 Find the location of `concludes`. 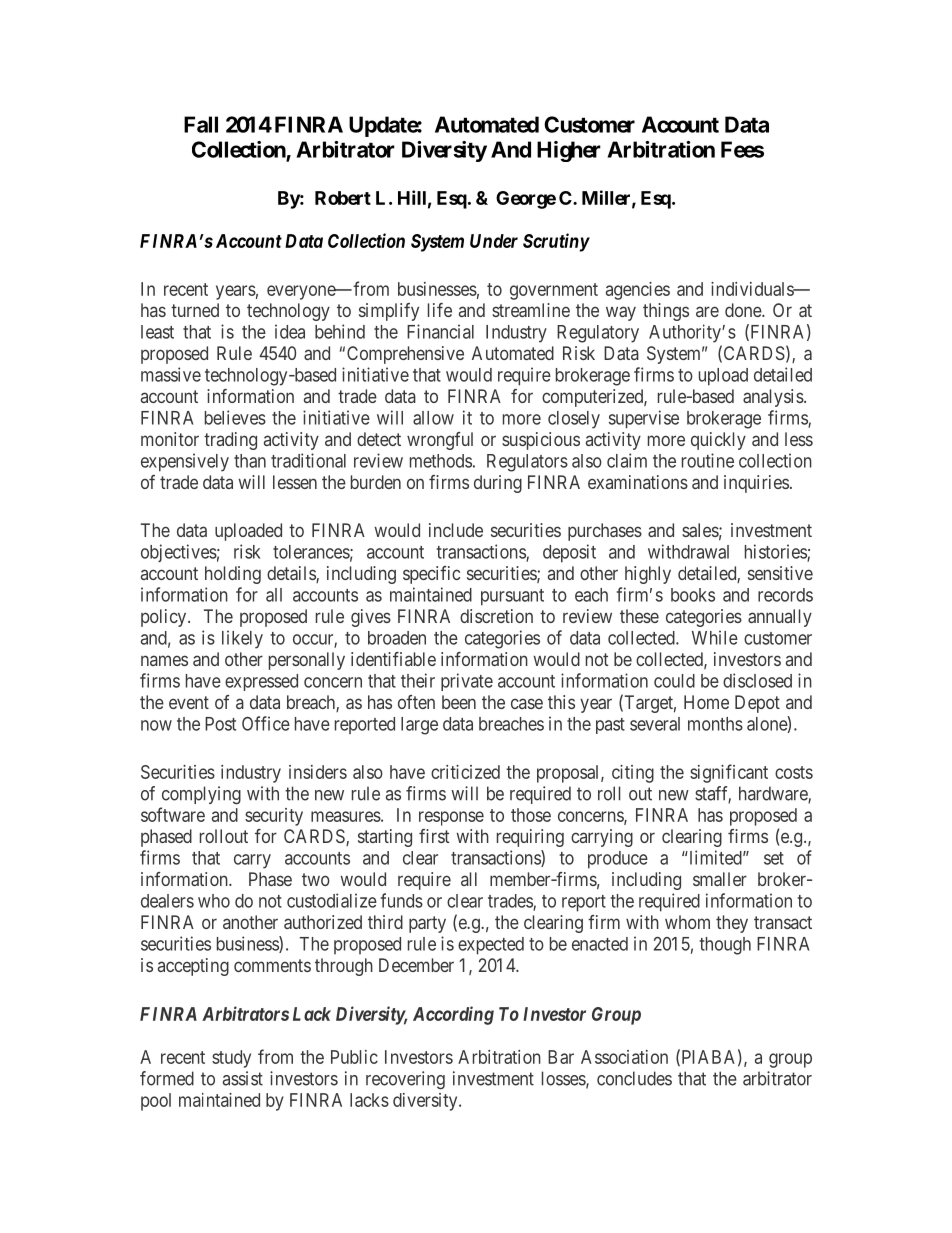

concludes is located at coordinates (634, 1078).
